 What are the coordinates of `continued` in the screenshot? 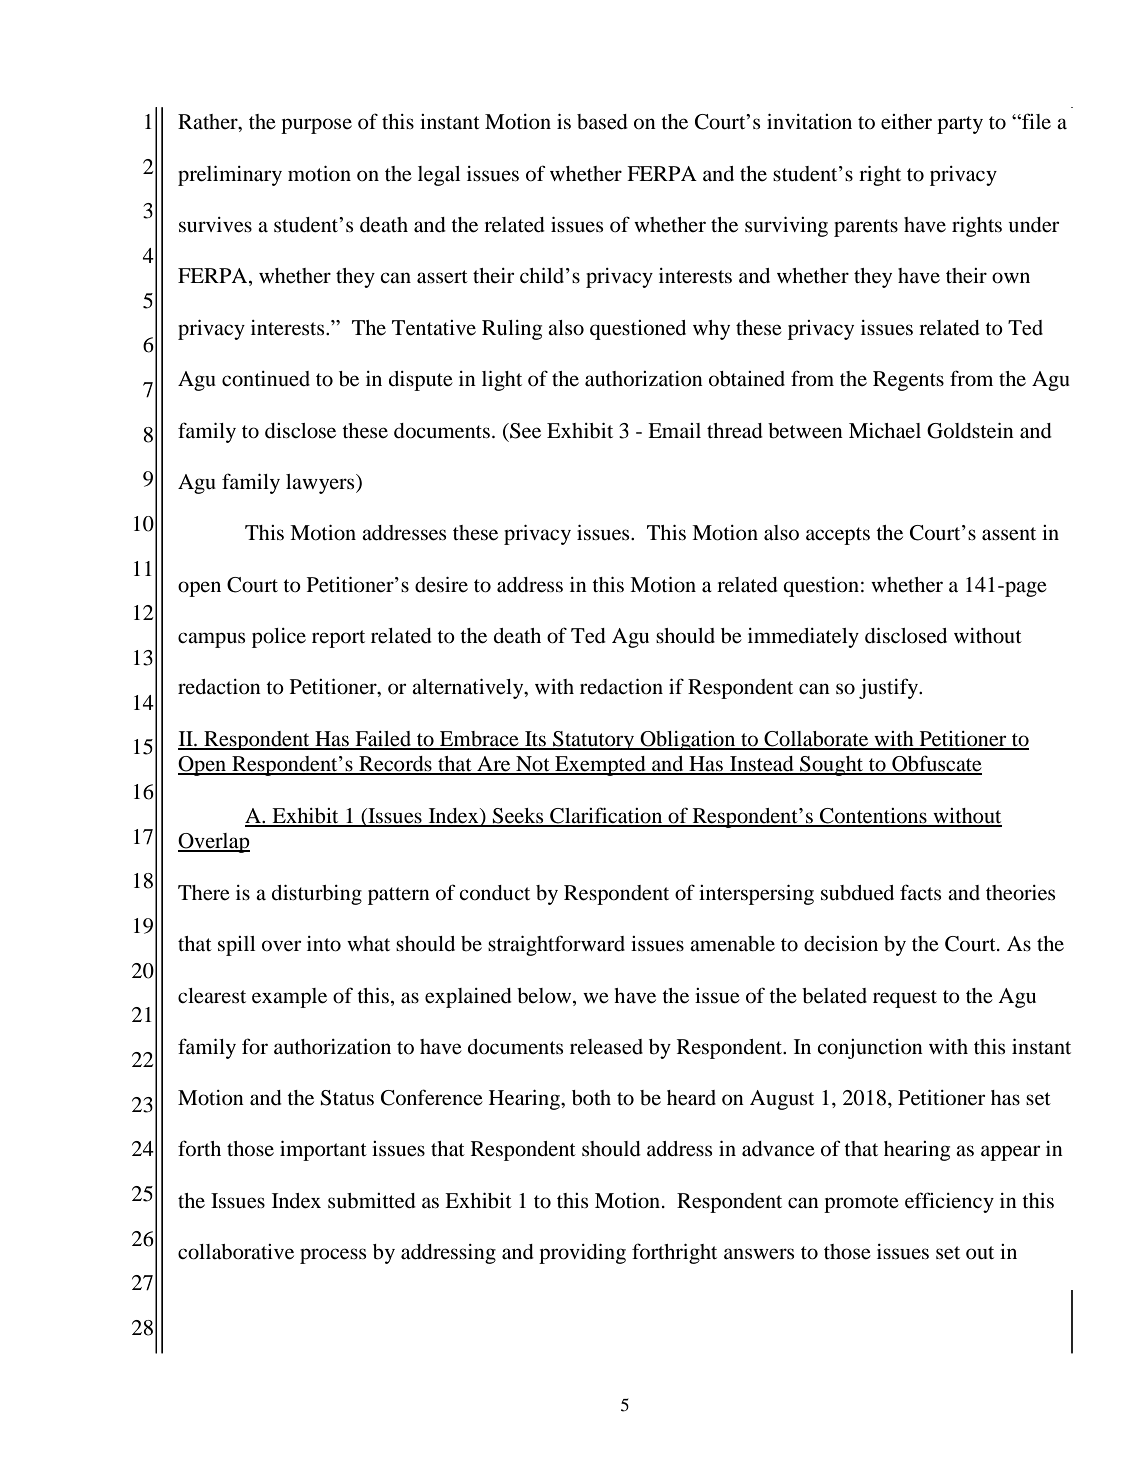 It's located at (266, 379).
